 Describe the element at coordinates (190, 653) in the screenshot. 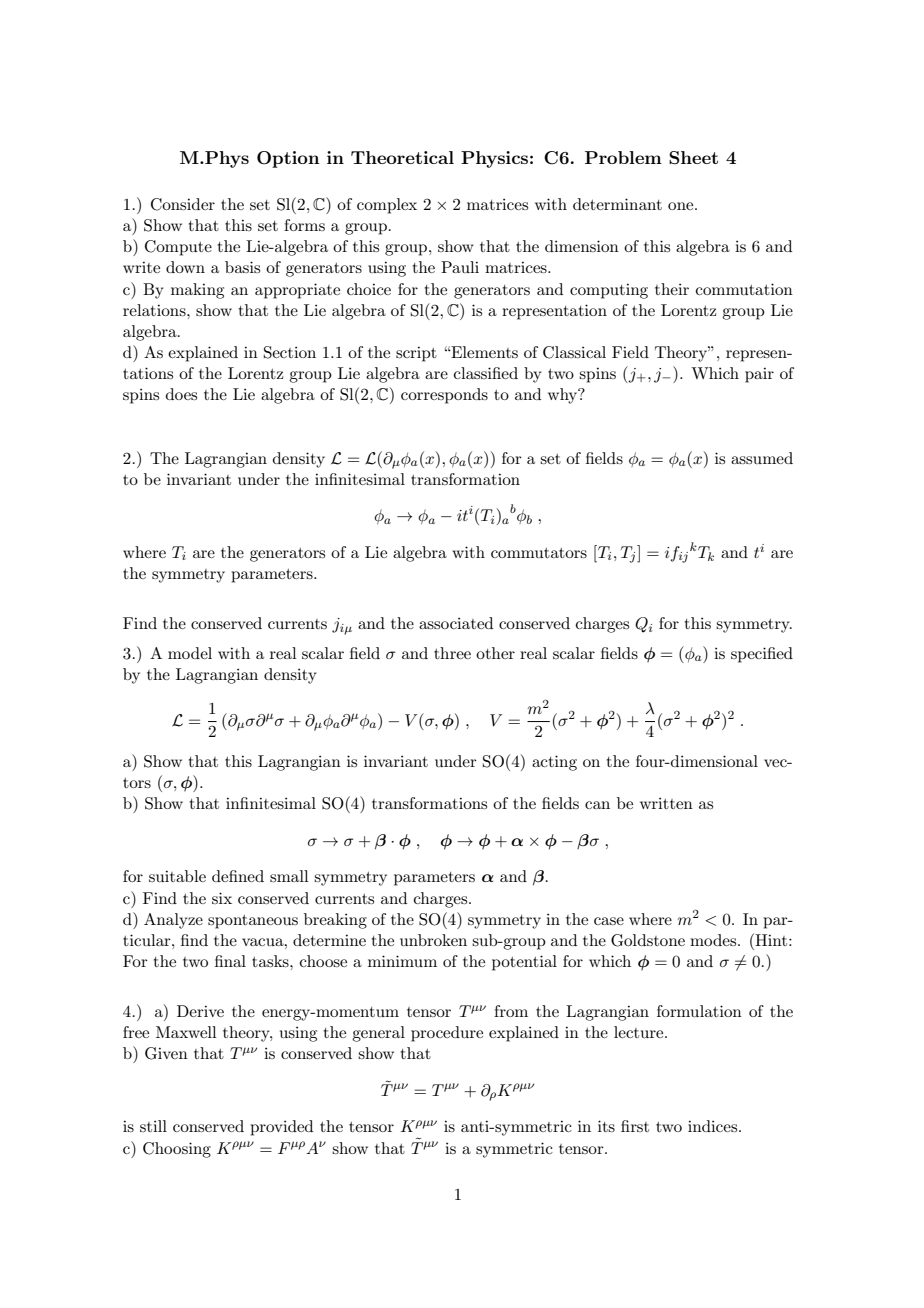

I see `model` at that location.
